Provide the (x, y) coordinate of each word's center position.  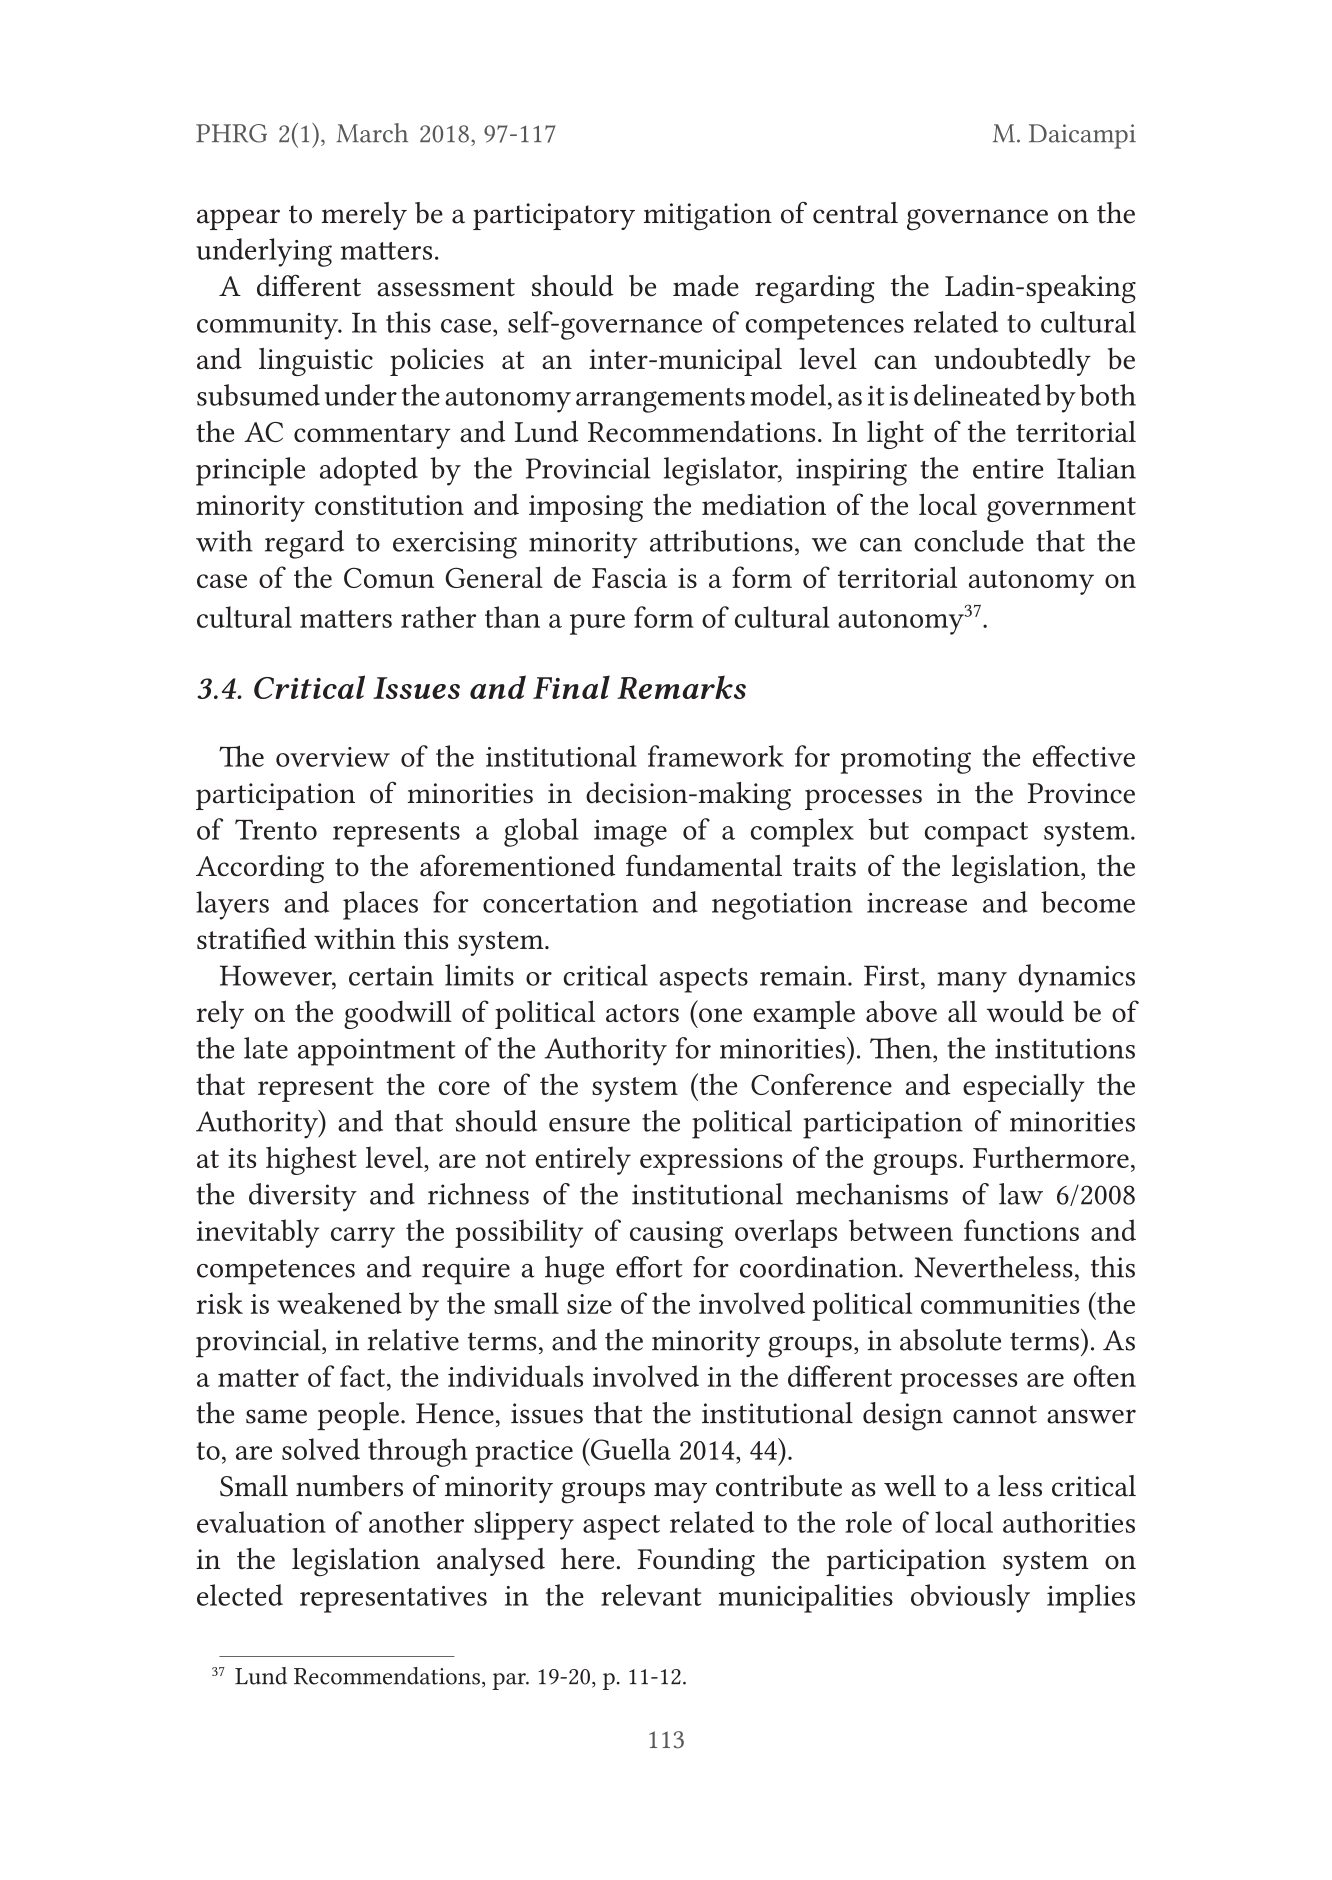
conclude (969, 541)
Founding (696, 1562)
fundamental (704, 865)
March (372, 133)
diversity (303, 1197)
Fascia (630, 578)
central (855, 213)
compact (976, 834)
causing (676, 1234)
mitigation (708, 217)
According (260, 869)
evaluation (261, 1522)
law (1021, 1194)
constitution (389, 505)
